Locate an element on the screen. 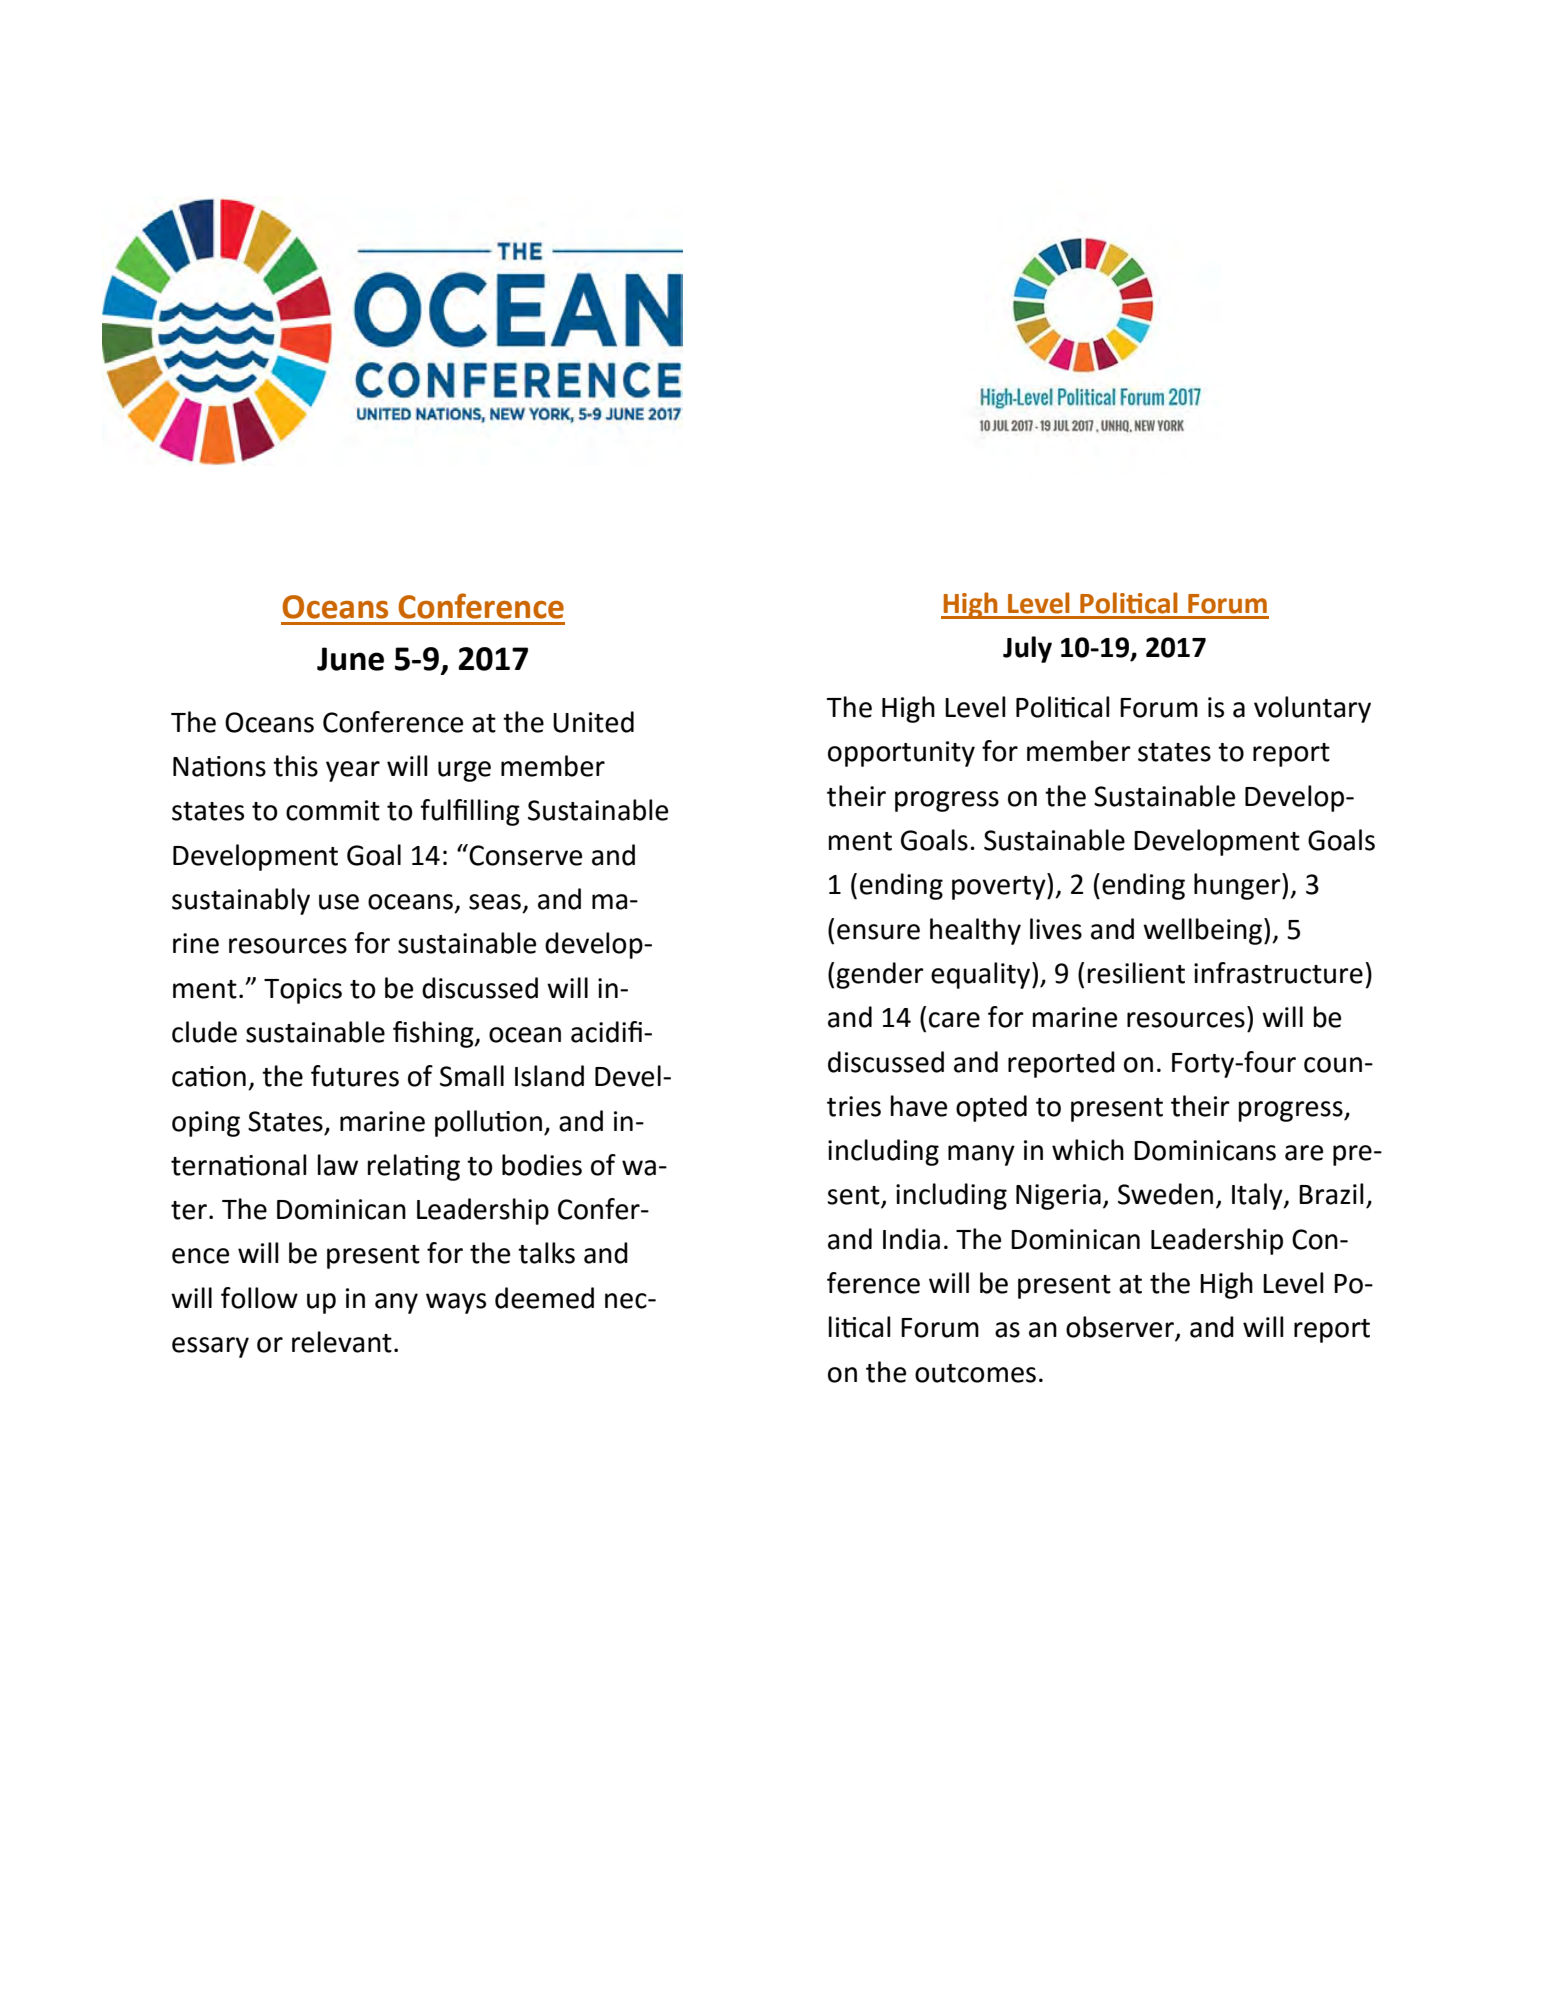 The image size is (1556, 2013). gender is located at coordinates (880, 975).
